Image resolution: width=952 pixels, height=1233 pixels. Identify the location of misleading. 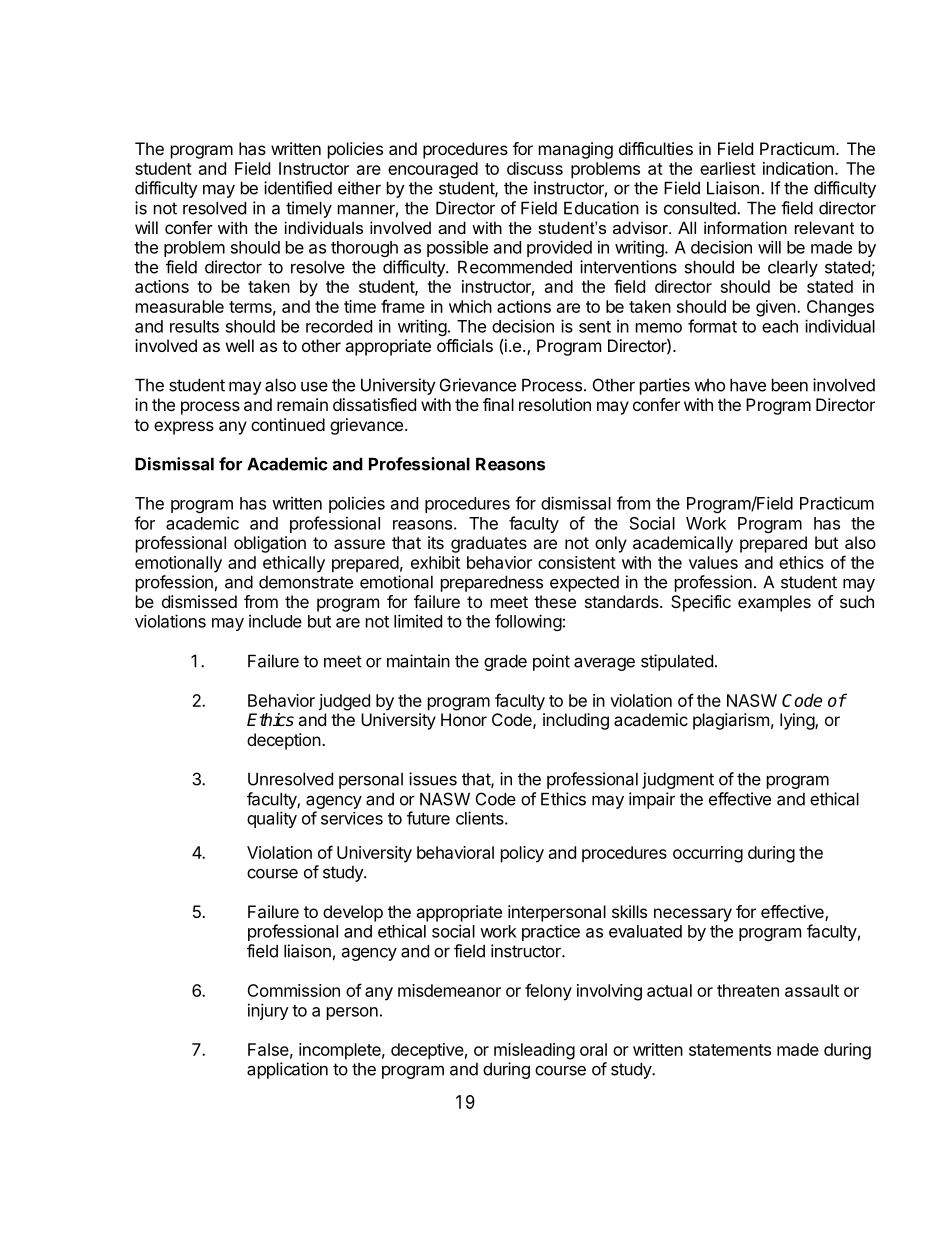
(534, 1051).
